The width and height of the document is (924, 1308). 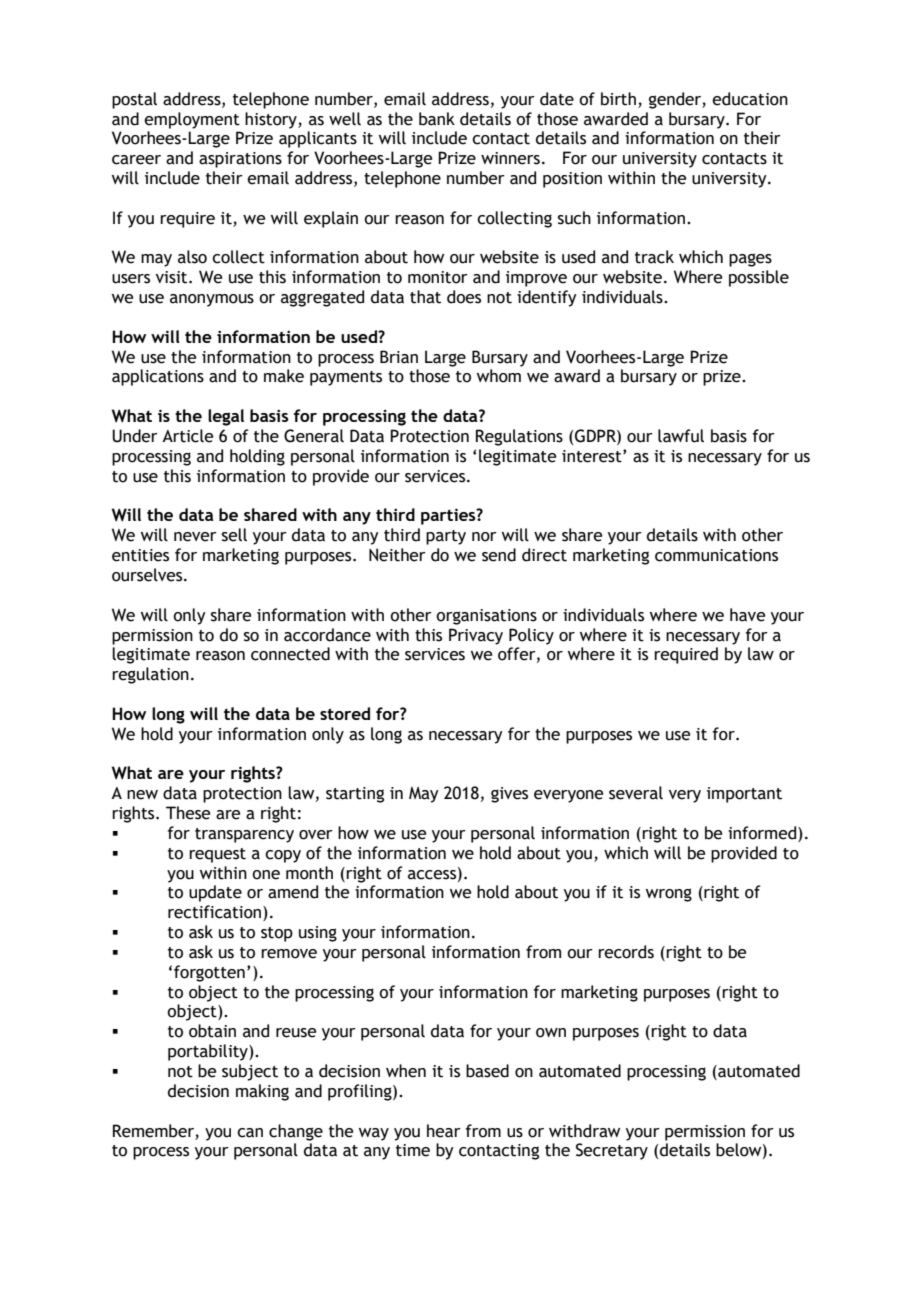 What do you see at coordinates (747, 615) in the document?
I see `have` at bounding box center [747, 615].
